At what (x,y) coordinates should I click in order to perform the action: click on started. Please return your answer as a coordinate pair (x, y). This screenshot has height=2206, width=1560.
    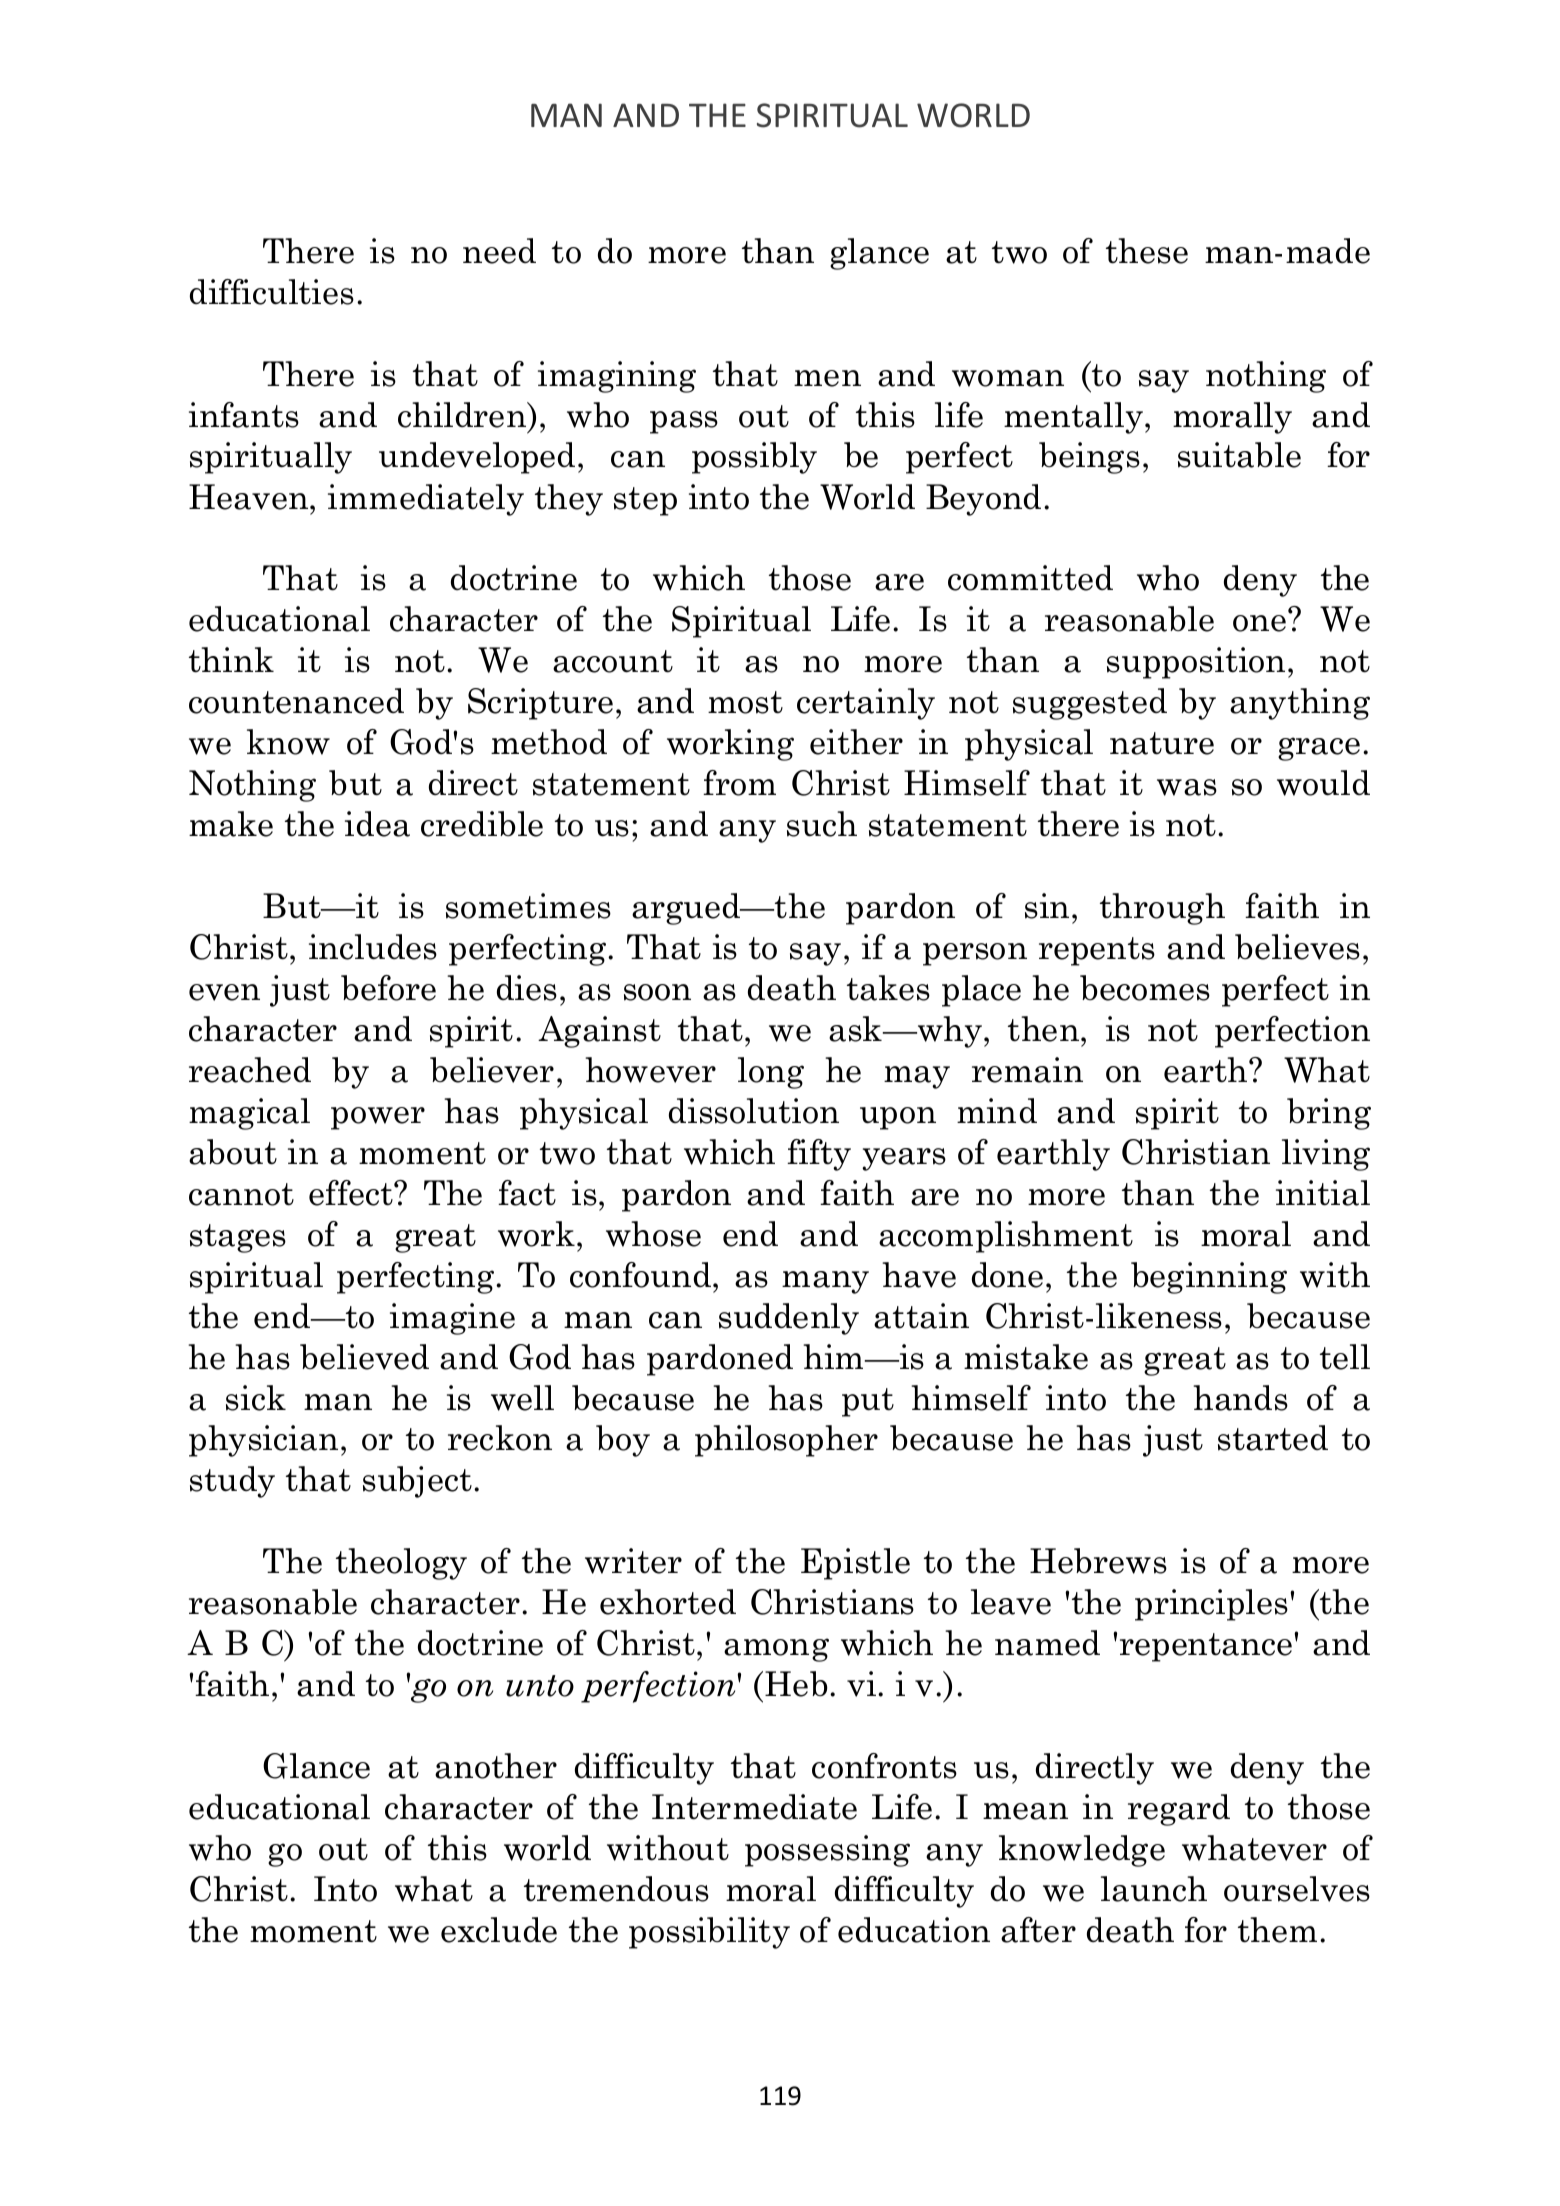
    Looking at the image, I should click on (1273, 1438).
